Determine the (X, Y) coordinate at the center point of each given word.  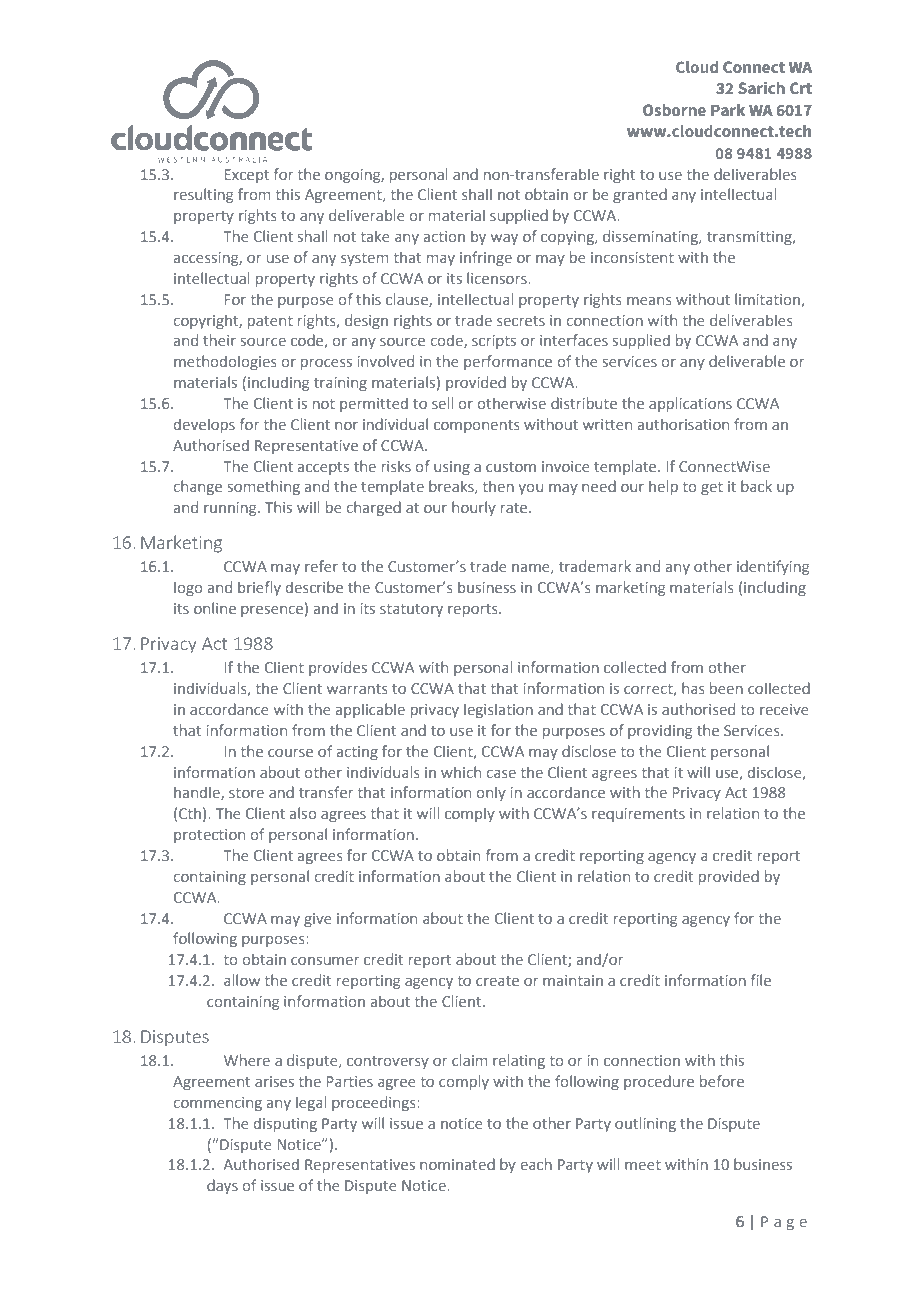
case (501, 774)
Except (247, 176)
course (290, 753)
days (222, 1186)
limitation (768, 300)
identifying (773, 567)
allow (242, 980)
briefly (259, 588)
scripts (494, 342)
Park (728, 110)
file (760, 980)
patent (270, 322)
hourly (474, 508)
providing (660, 731)
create (497, 981)
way (504, 239)
